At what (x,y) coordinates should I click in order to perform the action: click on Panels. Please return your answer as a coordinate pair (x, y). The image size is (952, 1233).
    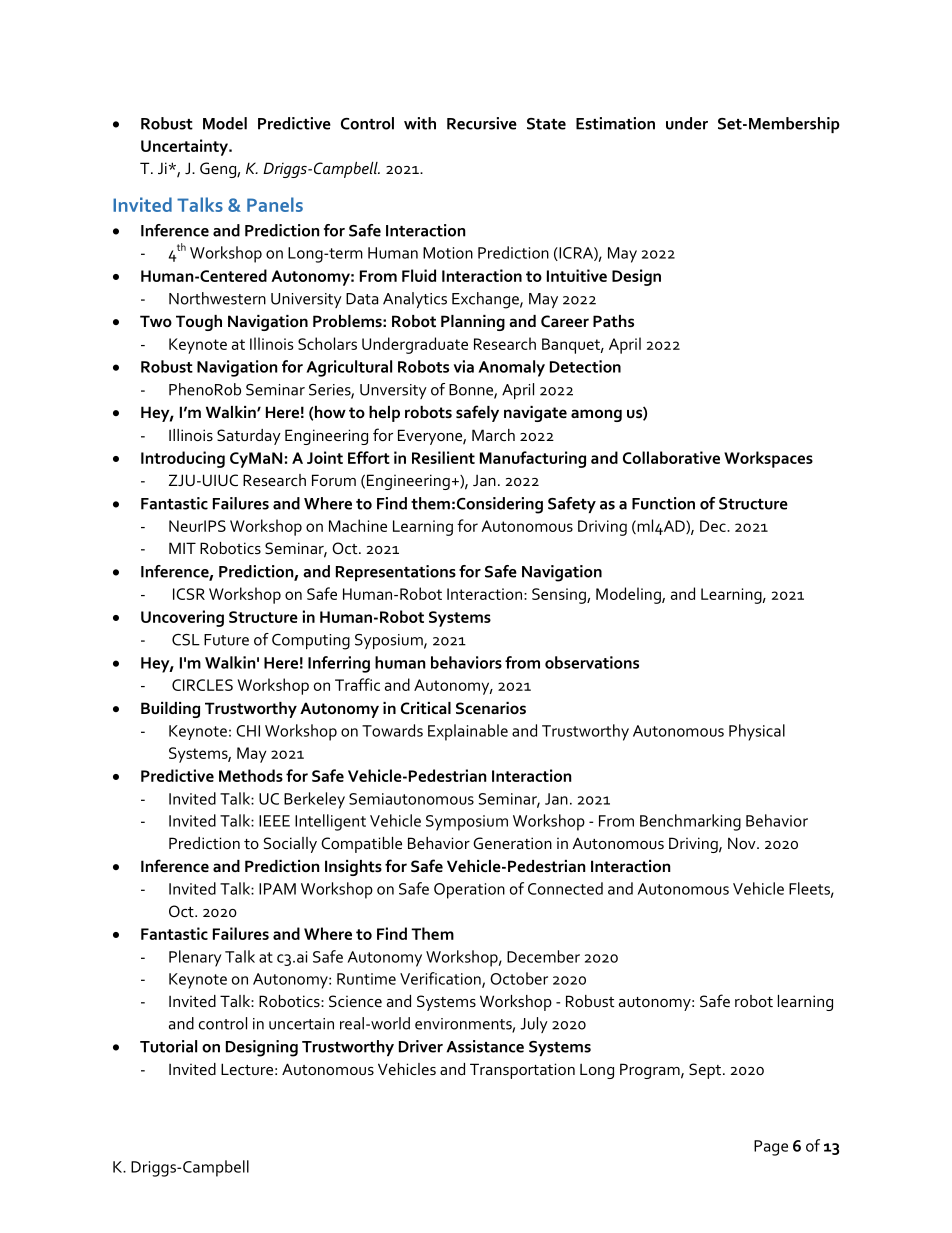
    Looking at the image, I should click on (275, 204).
